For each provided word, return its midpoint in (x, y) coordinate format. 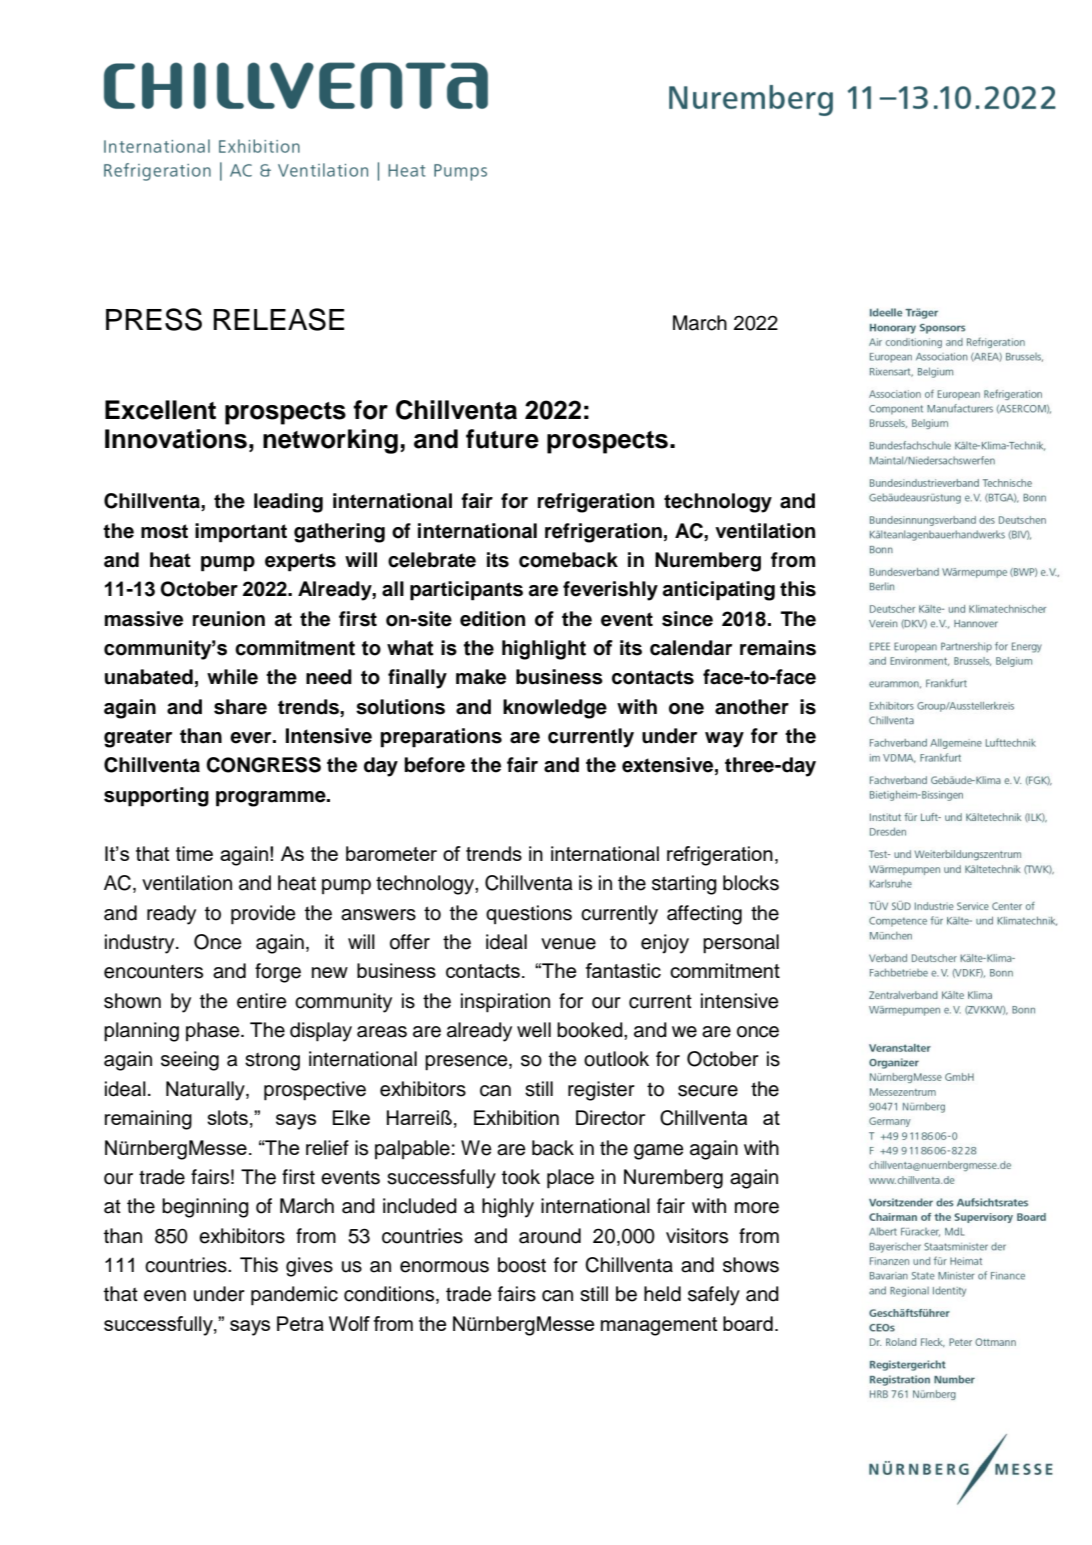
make (481, 677)
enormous (444, 1267)
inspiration (505, 1003)
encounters (153, 972)
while (232, 677)
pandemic (294, 1296)
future (502, 439)
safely (714, 1296)
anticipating (719, 591)
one (686, 709)
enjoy (665, 944)
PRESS (154, 319)
